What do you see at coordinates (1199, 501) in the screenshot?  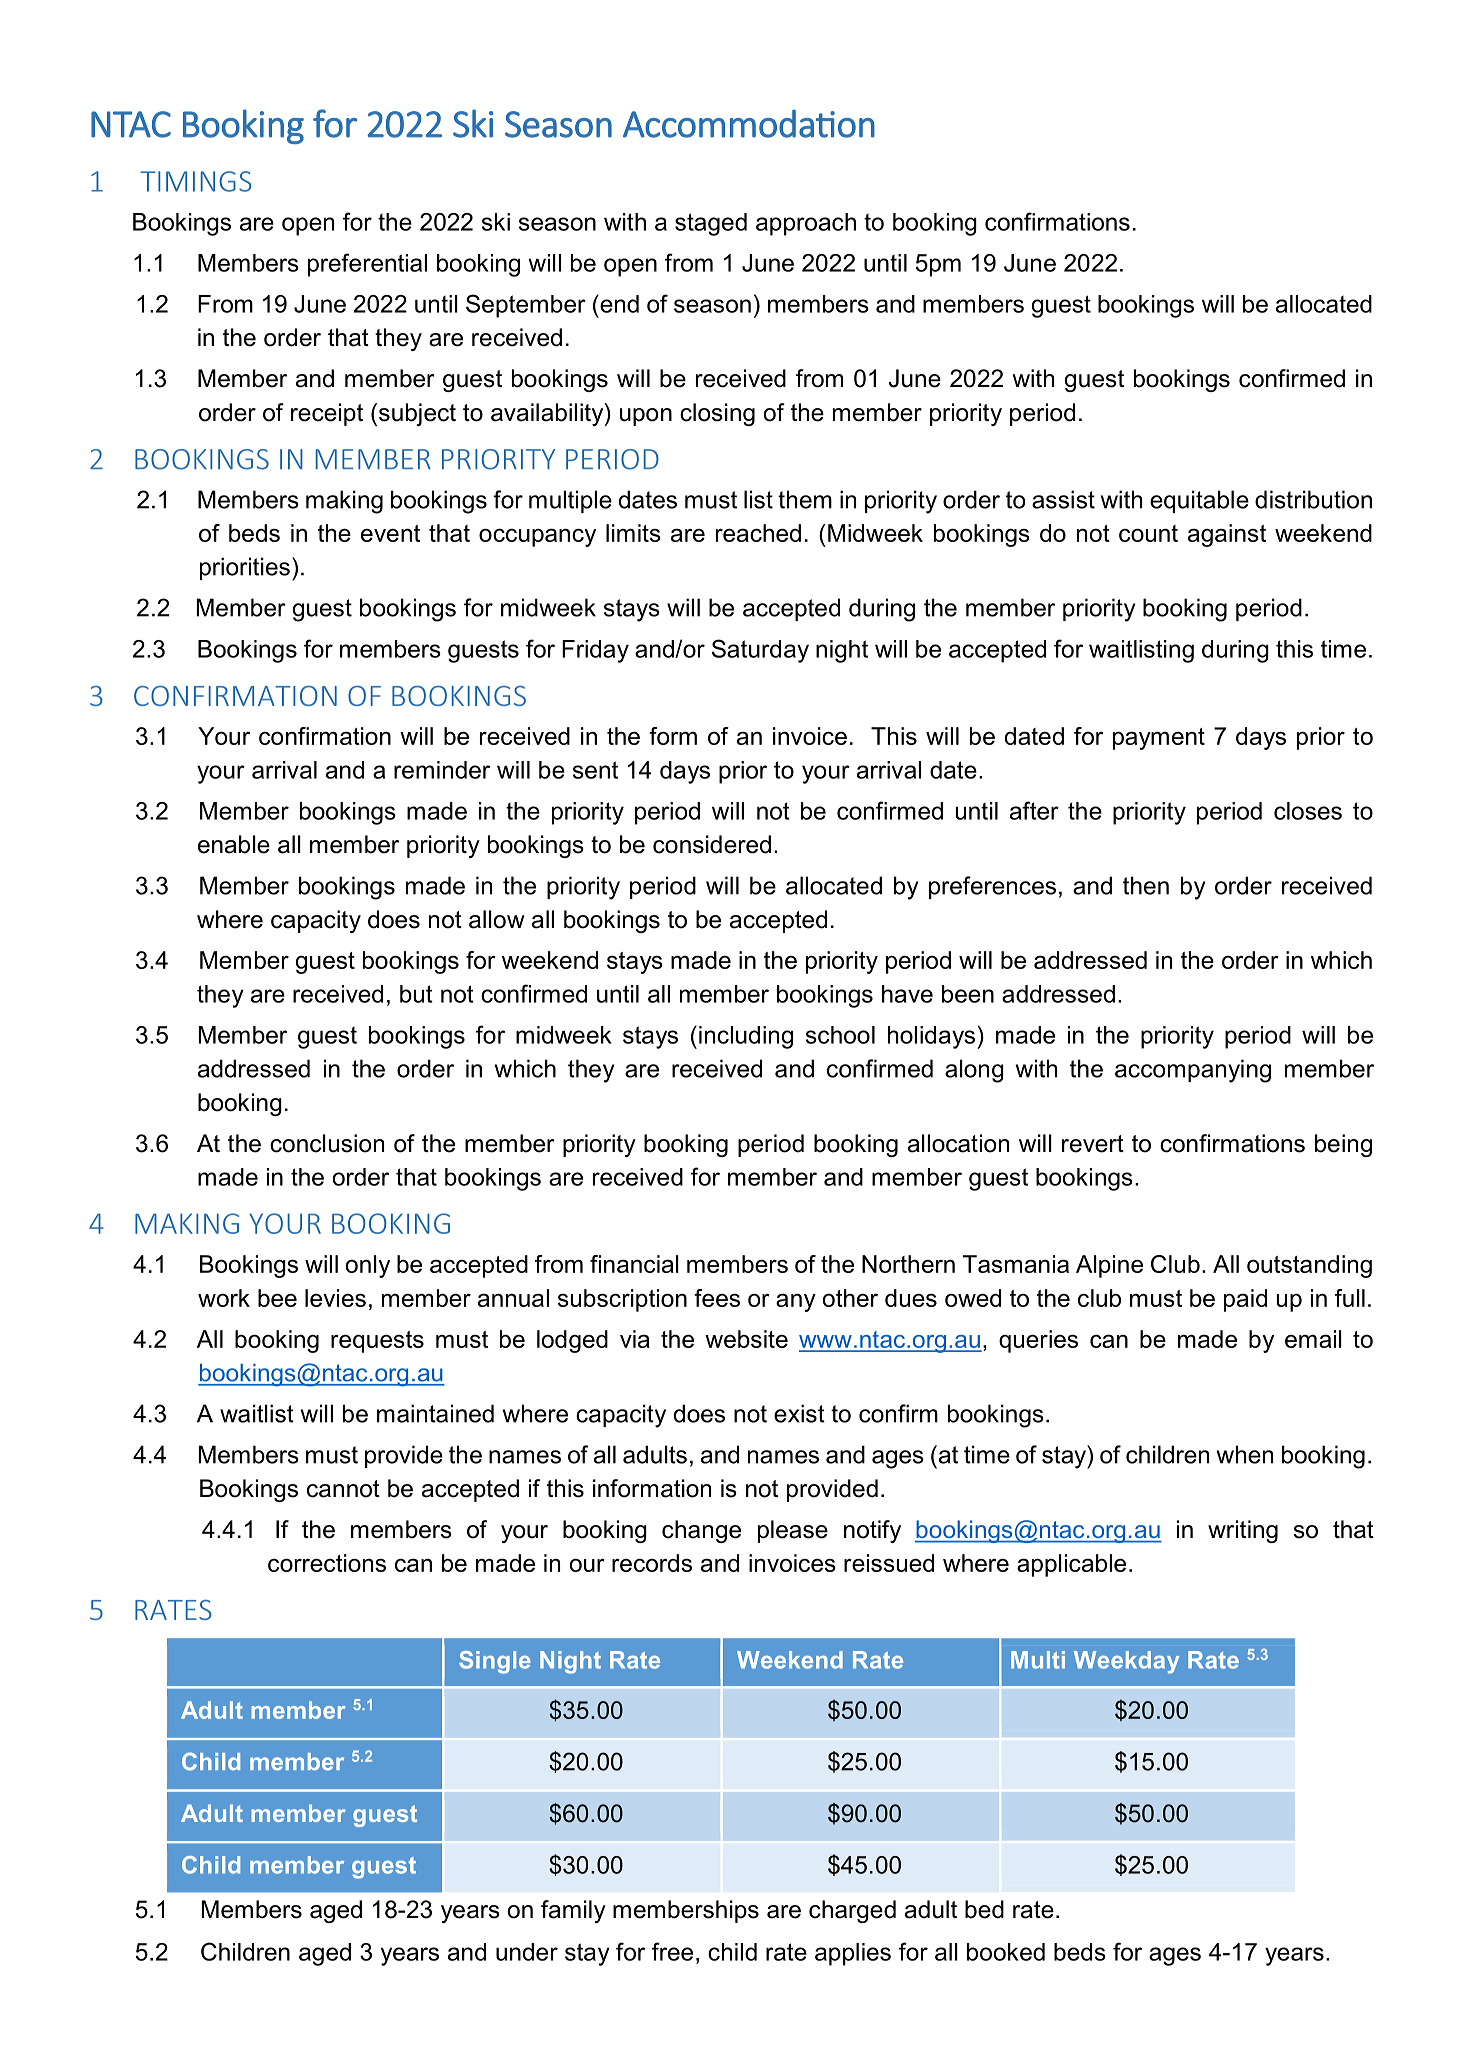 I see `equitable` at bounding box center [1199, 501].
